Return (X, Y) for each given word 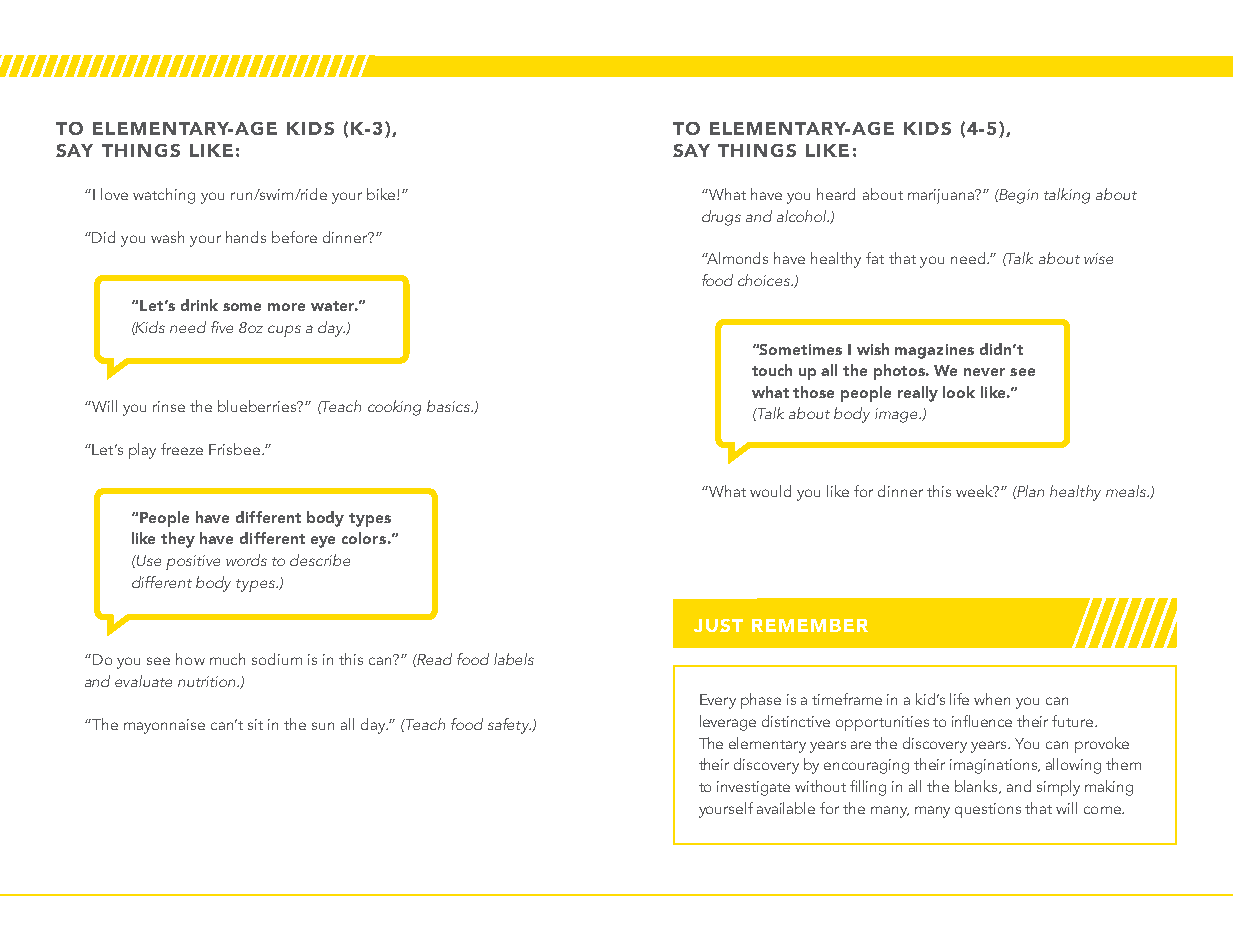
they (178, 540)
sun (323, 726)
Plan (1030, 491)
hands (246, 237)
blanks (977, 787)
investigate (753, 788)
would (770, 491)
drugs (721, 218)
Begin (1018, 196)
